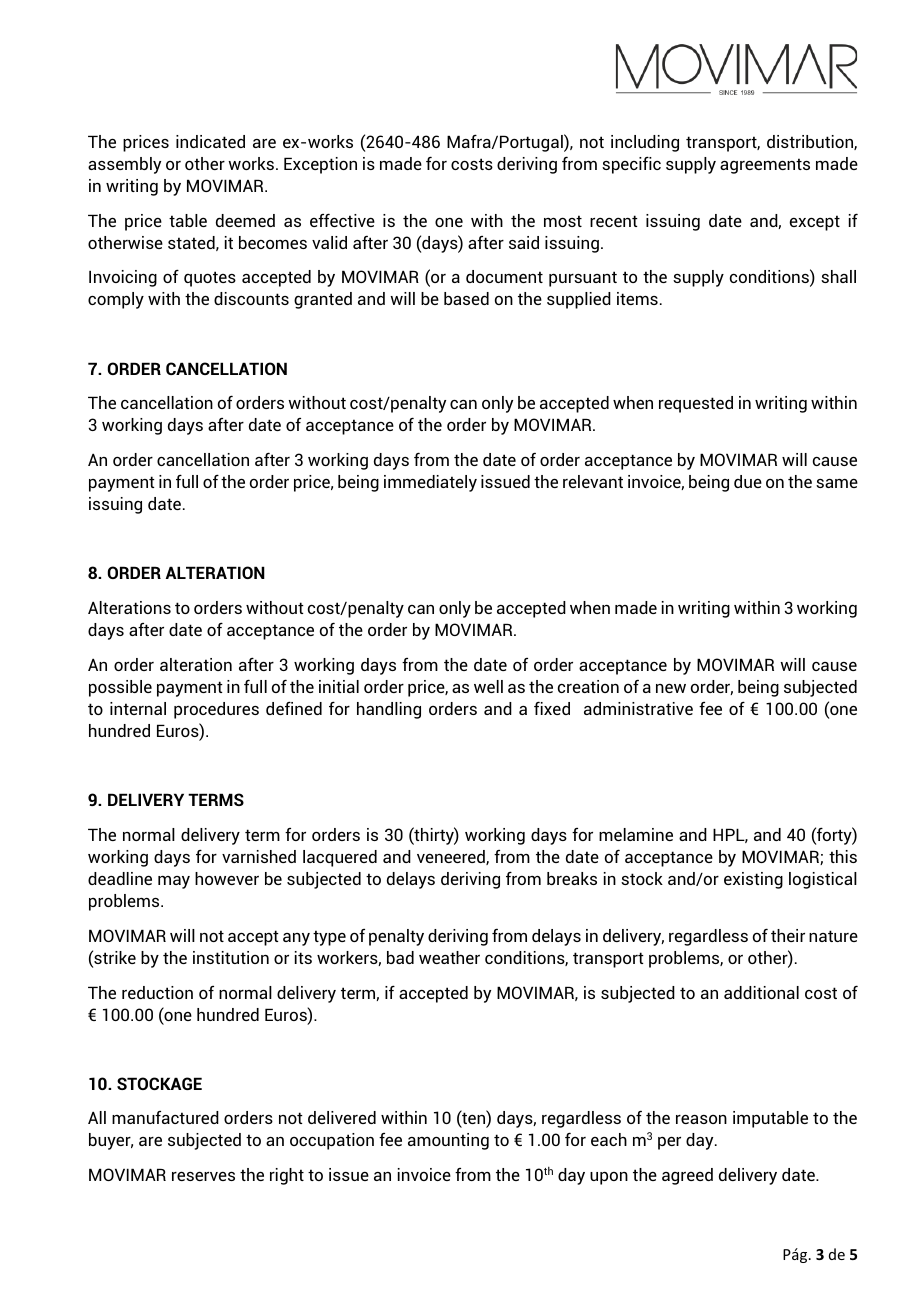 The width and height of the page is (924, 1308). I want to click on new, so click(671, 688).
